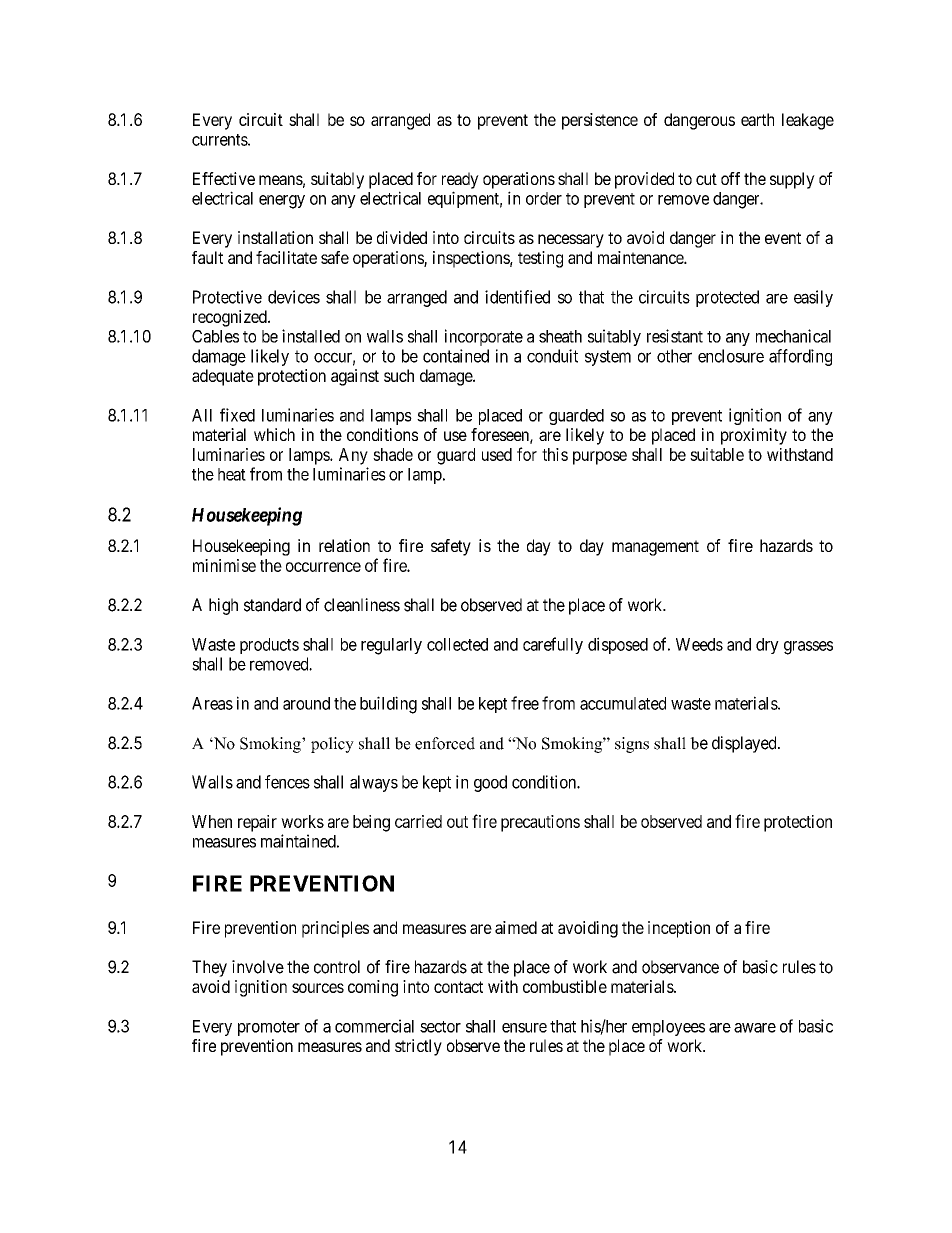 This screenshot has height=1233, width=952. What do you see at coordinates (679, 929) in the screenshot?
I see `inception` at bounding box center [679, 929].
